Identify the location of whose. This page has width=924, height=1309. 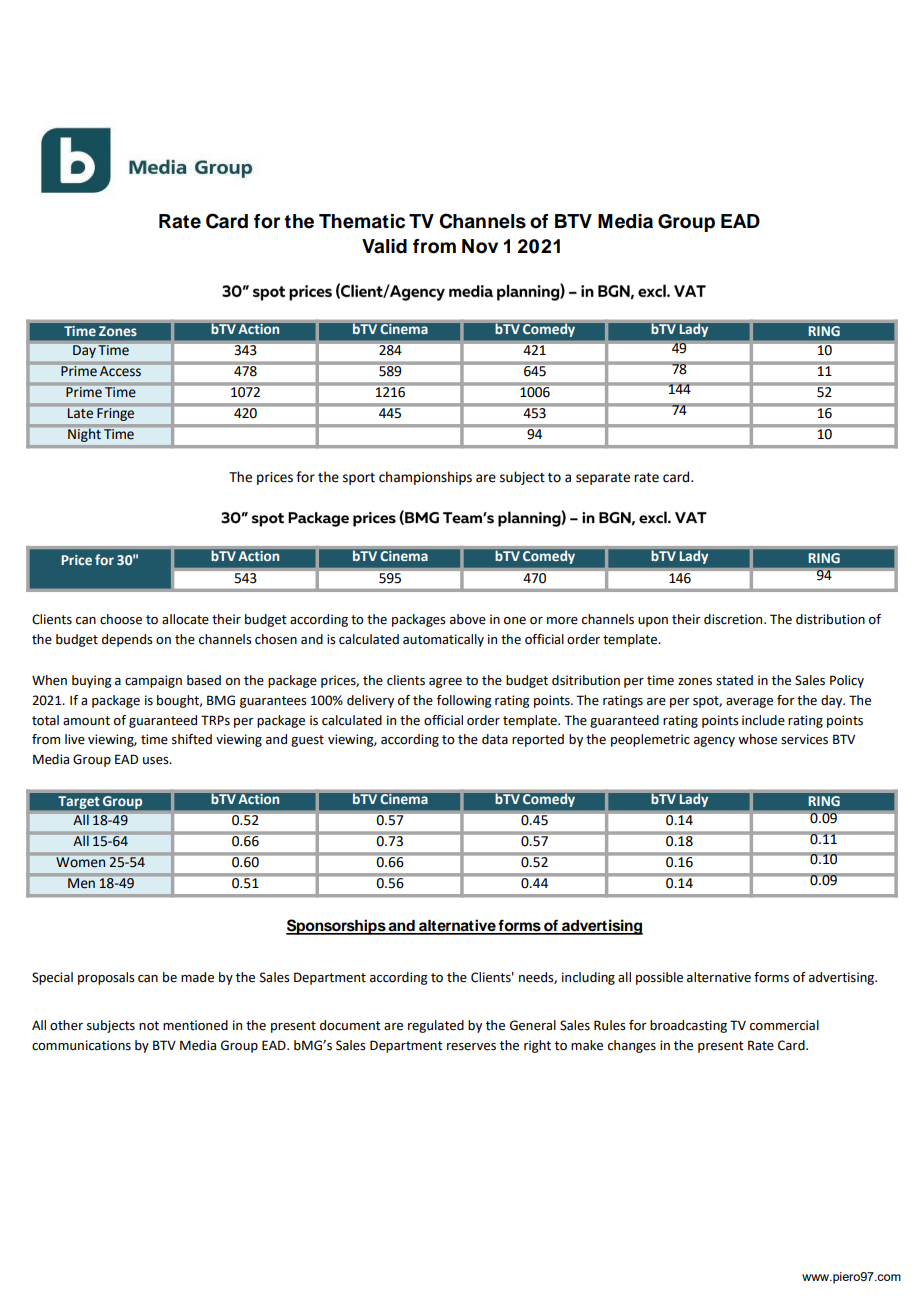
(757, 739).
